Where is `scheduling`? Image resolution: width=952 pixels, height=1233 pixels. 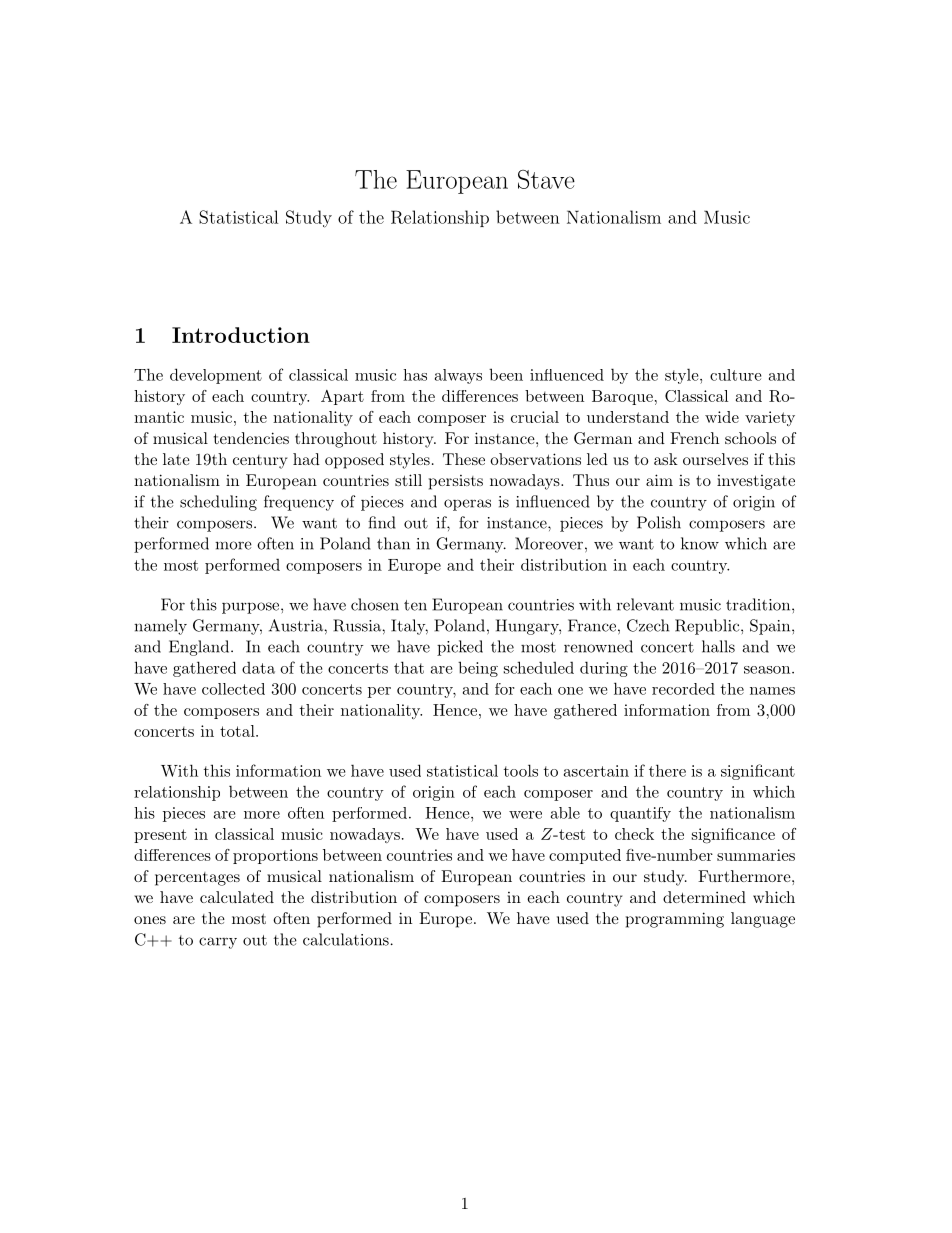 scheduling is located at coordinates (218, 503).
